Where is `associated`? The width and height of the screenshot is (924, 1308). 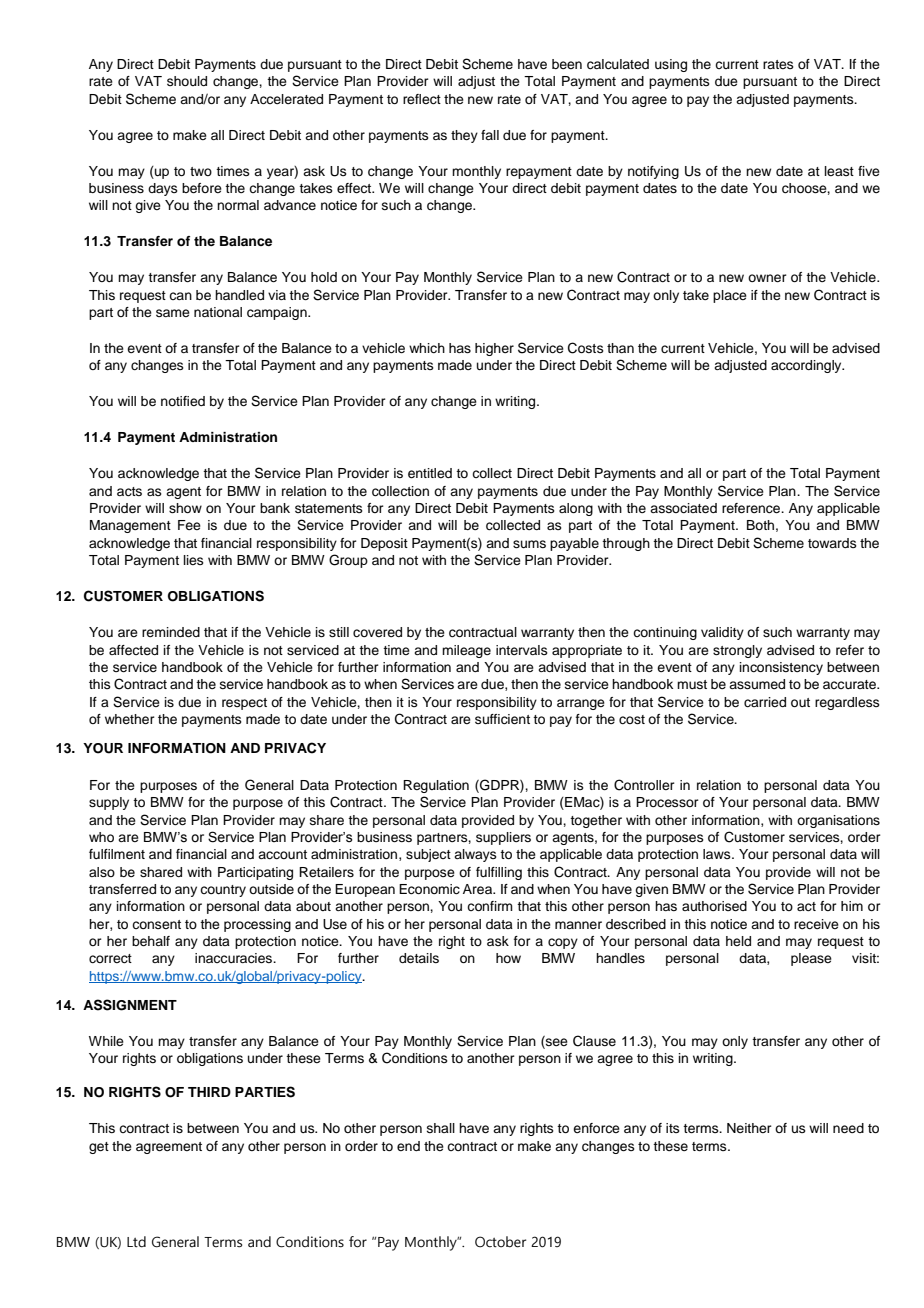 associated is located at coordinates (683, 508).
